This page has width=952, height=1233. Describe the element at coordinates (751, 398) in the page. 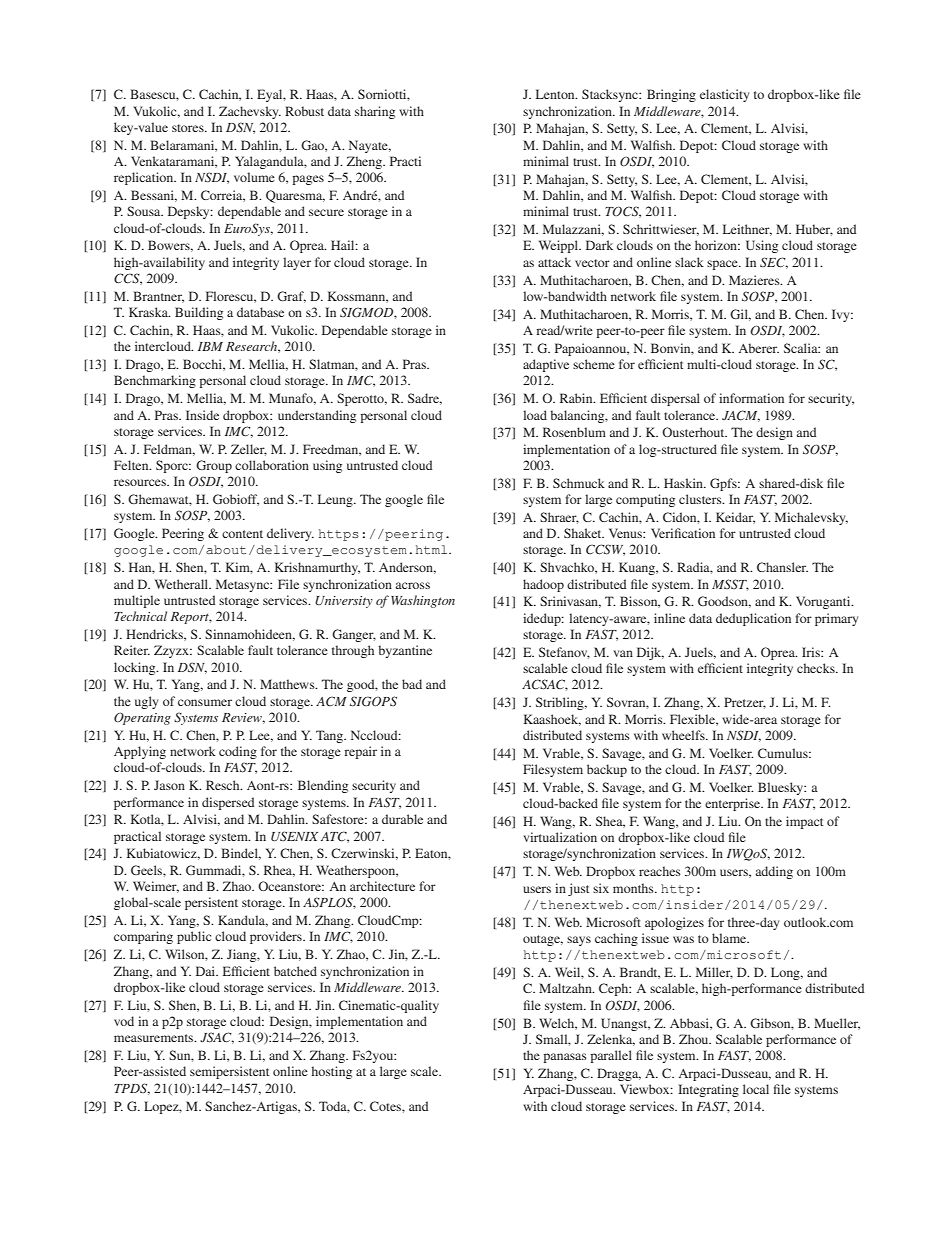

I see `information` at that location.
